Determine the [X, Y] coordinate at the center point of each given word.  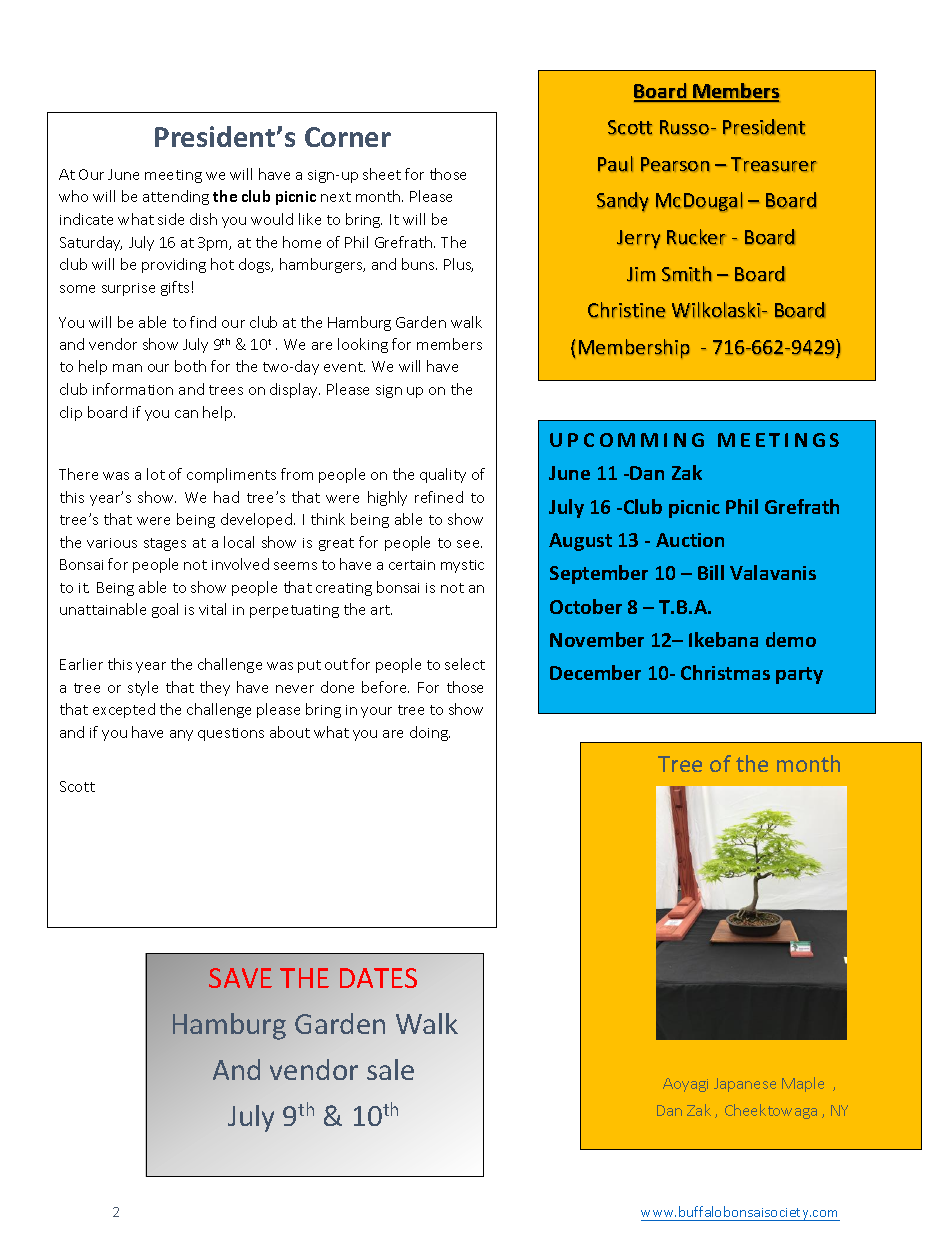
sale [390, 1069]
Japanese [745, 1085]
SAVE [240, 978]
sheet [382, 174]
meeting [173, 176]
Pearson [675, 164]
